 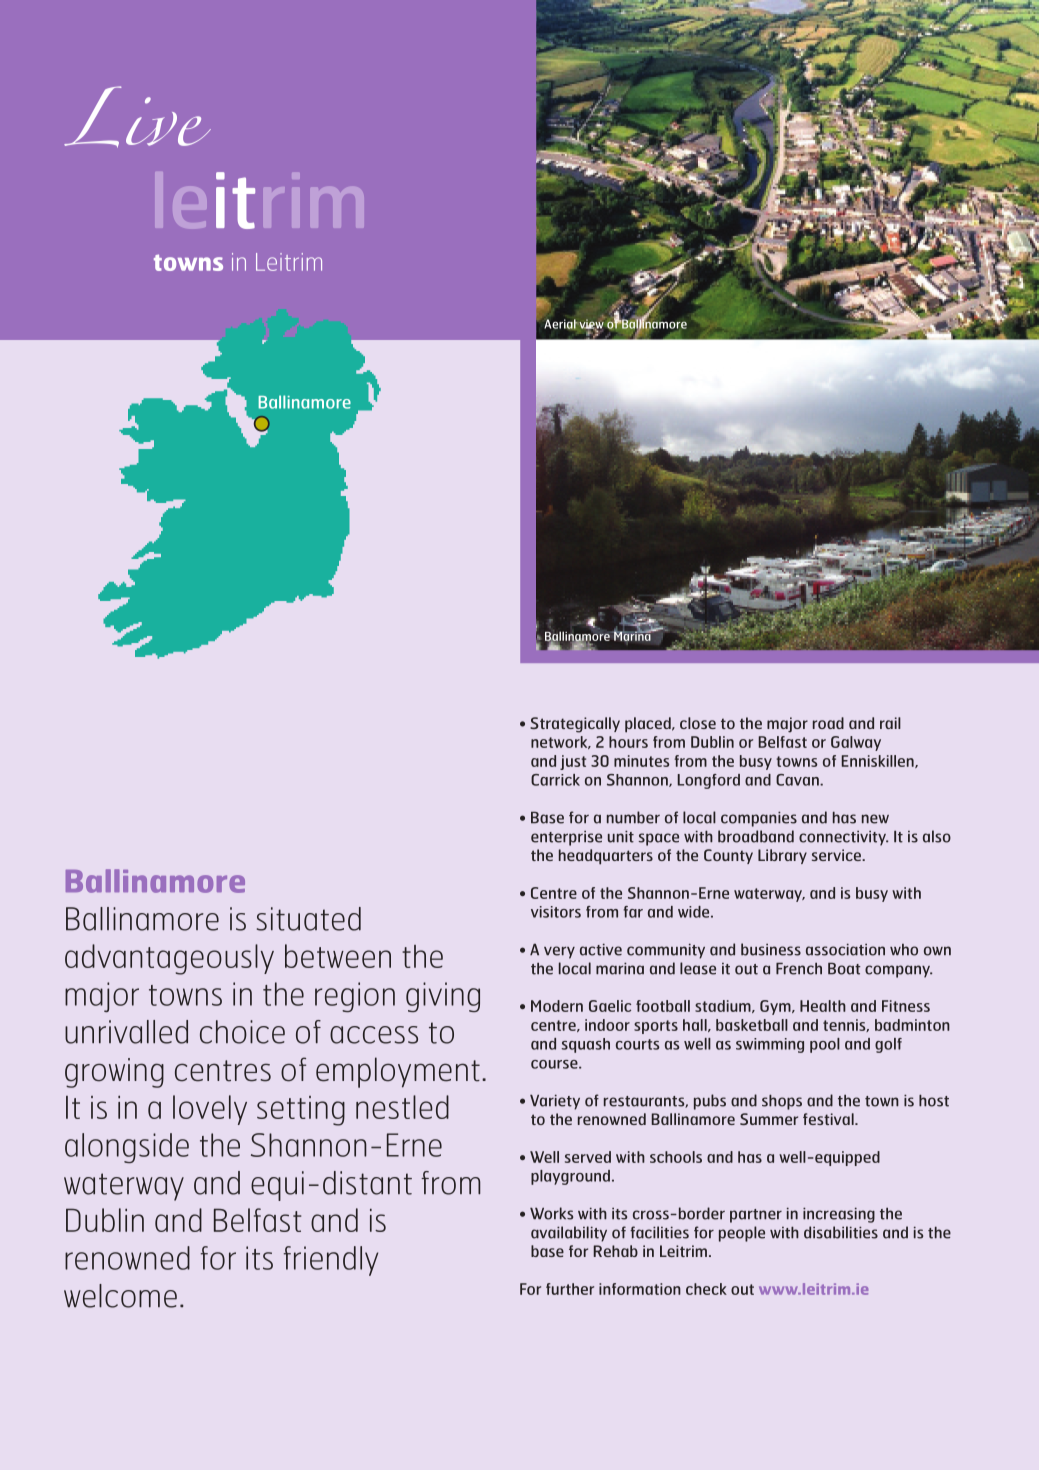 I want to click on rail, so click(x=890, y=723).
